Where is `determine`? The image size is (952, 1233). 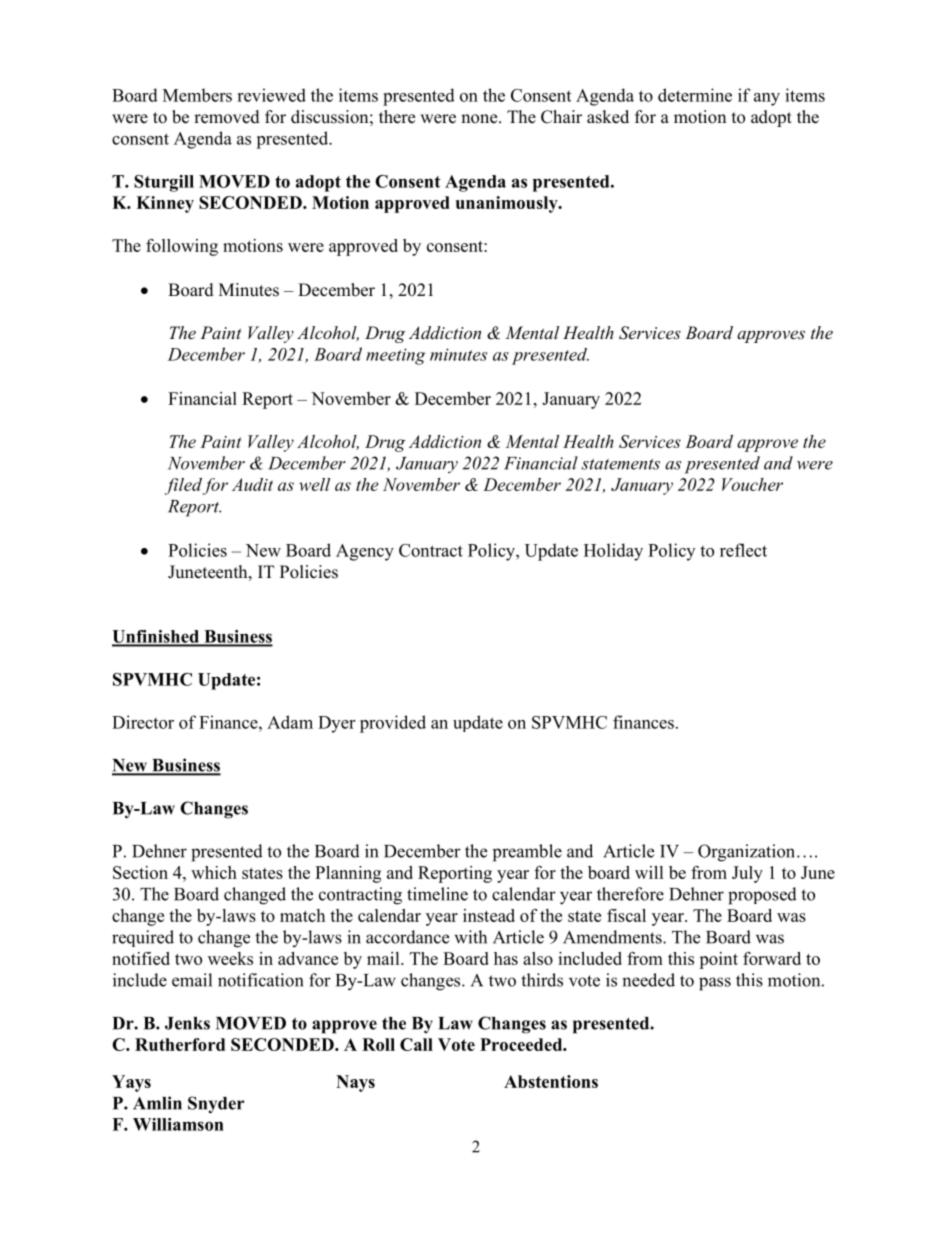 determine is located at coordinates (695, 95).
